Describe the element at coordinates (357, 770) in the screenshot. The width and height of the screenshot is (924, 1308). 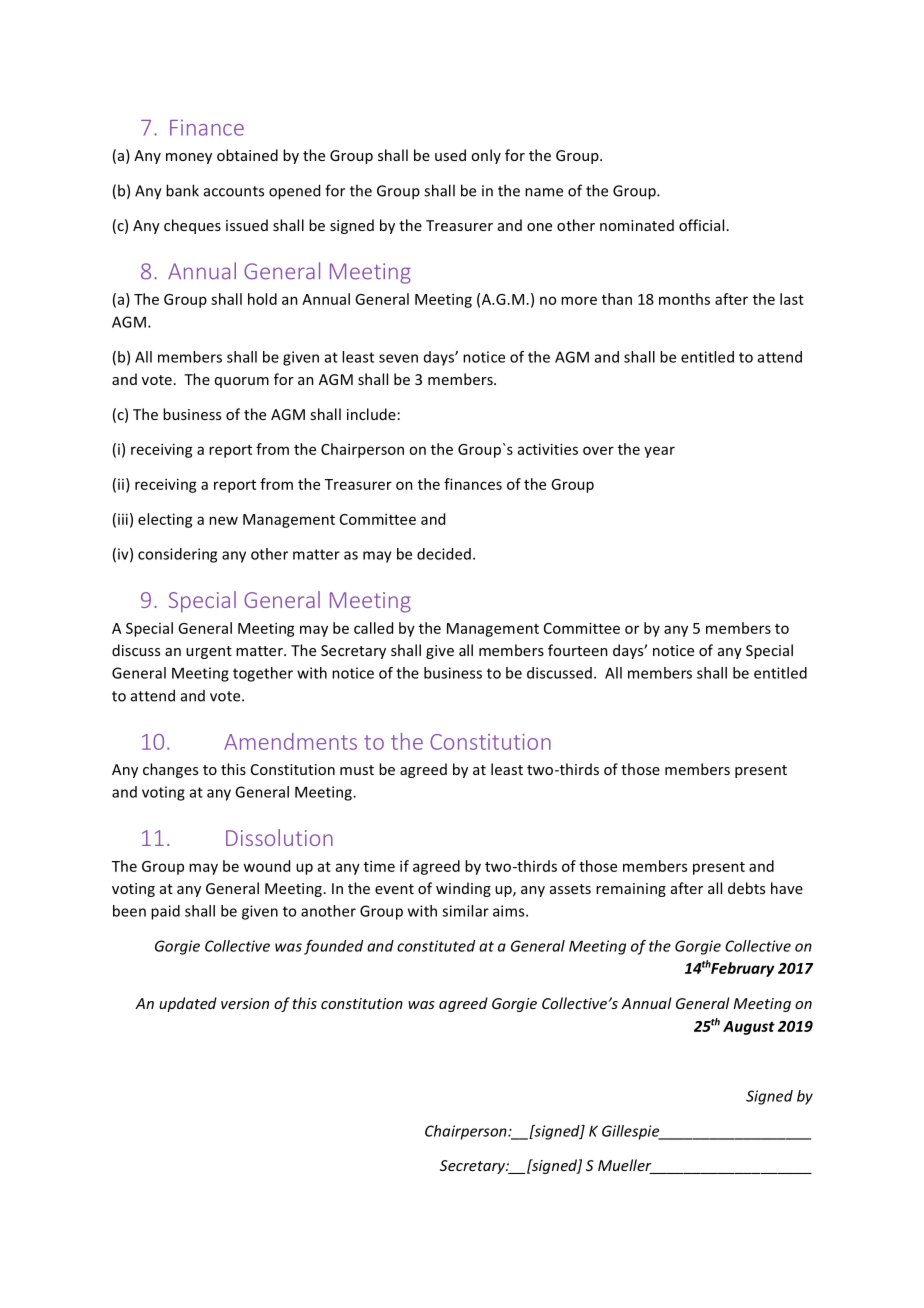
I see `must` at that location.
